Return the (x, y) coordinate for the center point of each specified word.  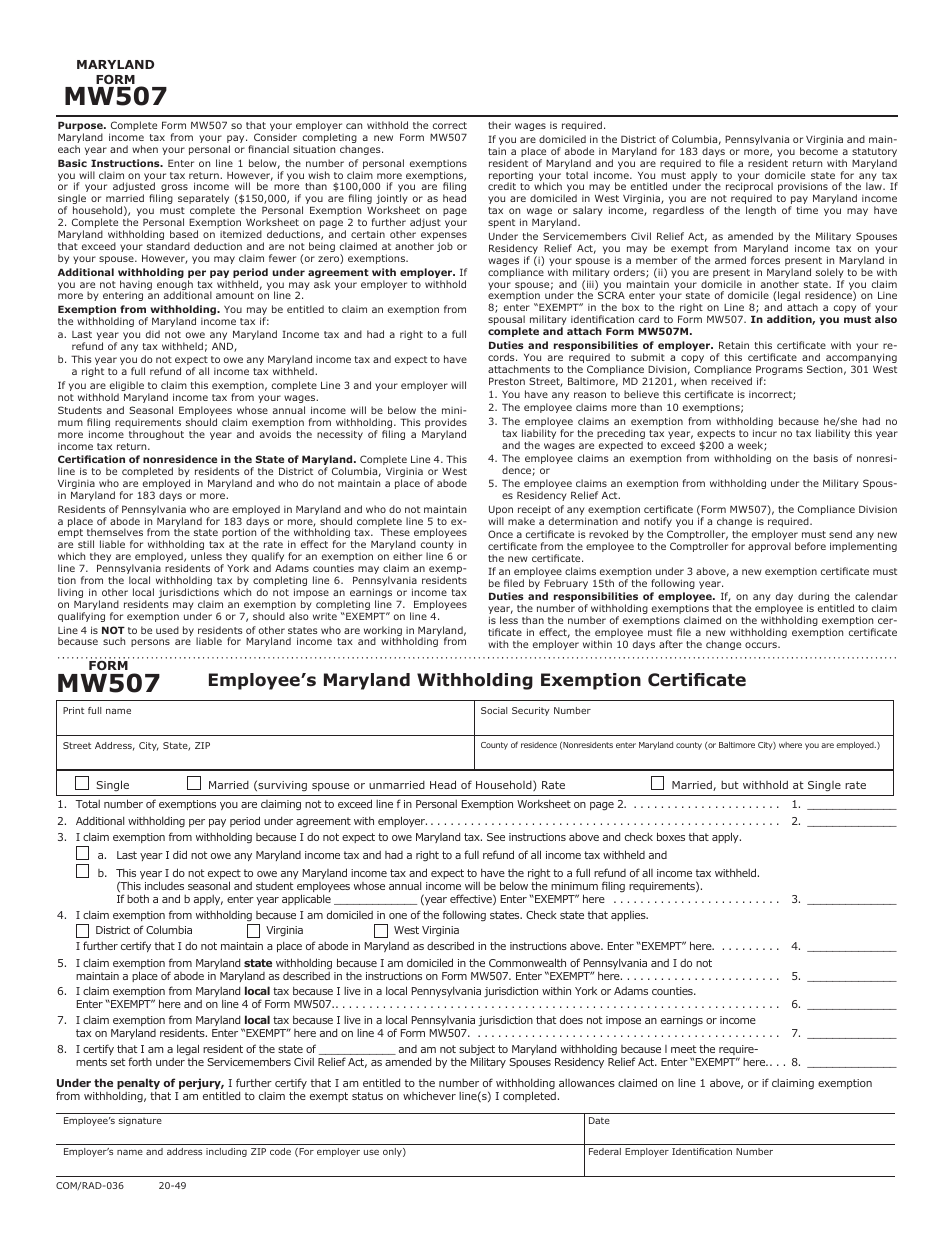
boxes (671, 836)
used (167, 630)
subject (477, 1051)
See (496, 837)
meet (683, 1049)
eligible (127, 387)
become (819, 151)
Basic (72, 163)
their (499, 125)
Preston (507, 381)
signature (140, 1121)
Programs (779, 371)
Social (494, 710)
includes (164, 885)
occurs (762, 645)
